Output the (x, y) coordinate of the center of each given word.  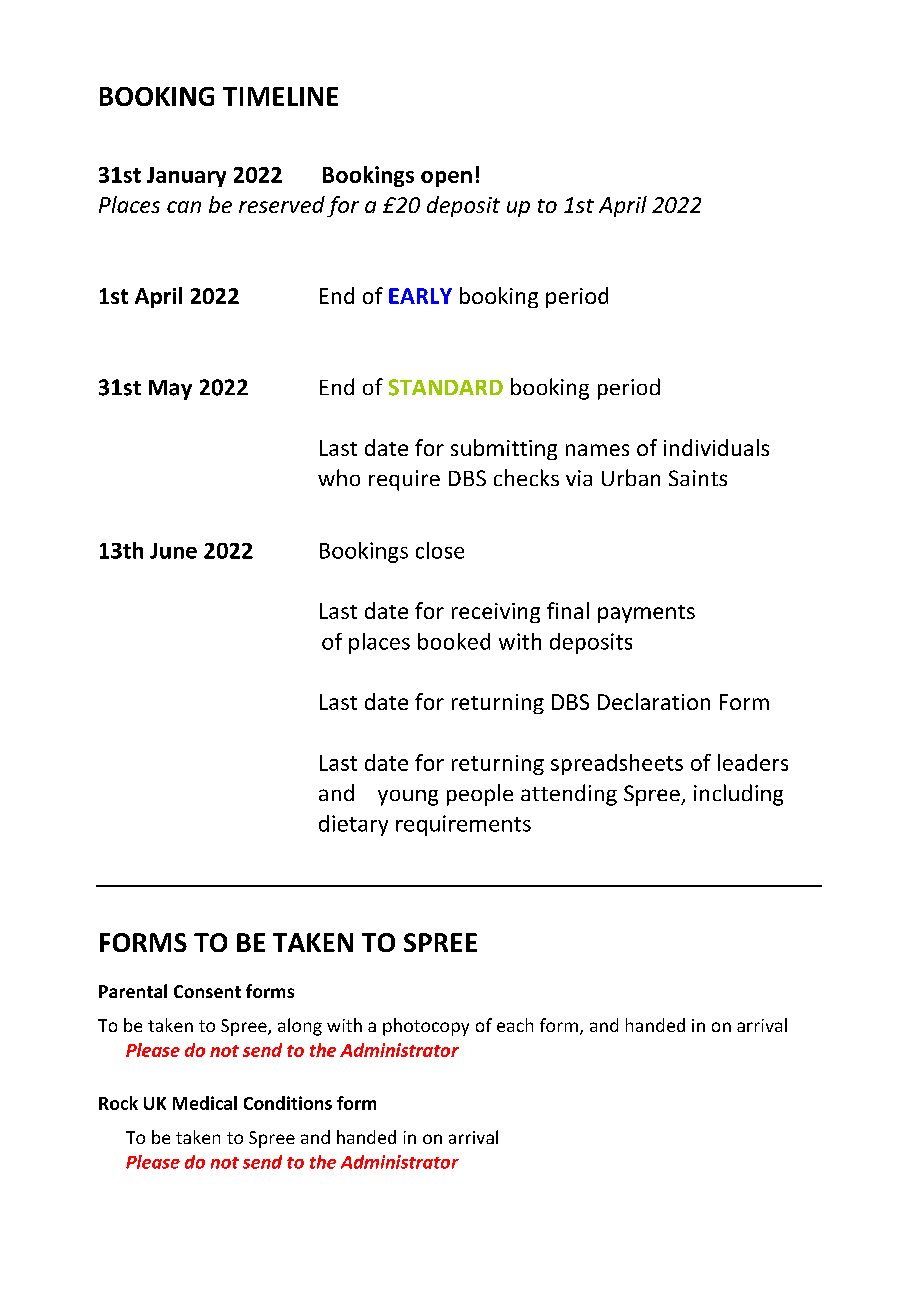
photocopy (426, 1027)
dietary (353, 825)
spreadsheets (617, 764)
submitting (504, 449)
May (170, 390)
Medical (205, 1103)
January (186, 177)
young (408, 798)
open (446, 179)
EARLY (420, 296)
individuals (716, 447)
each (515, 1025)
